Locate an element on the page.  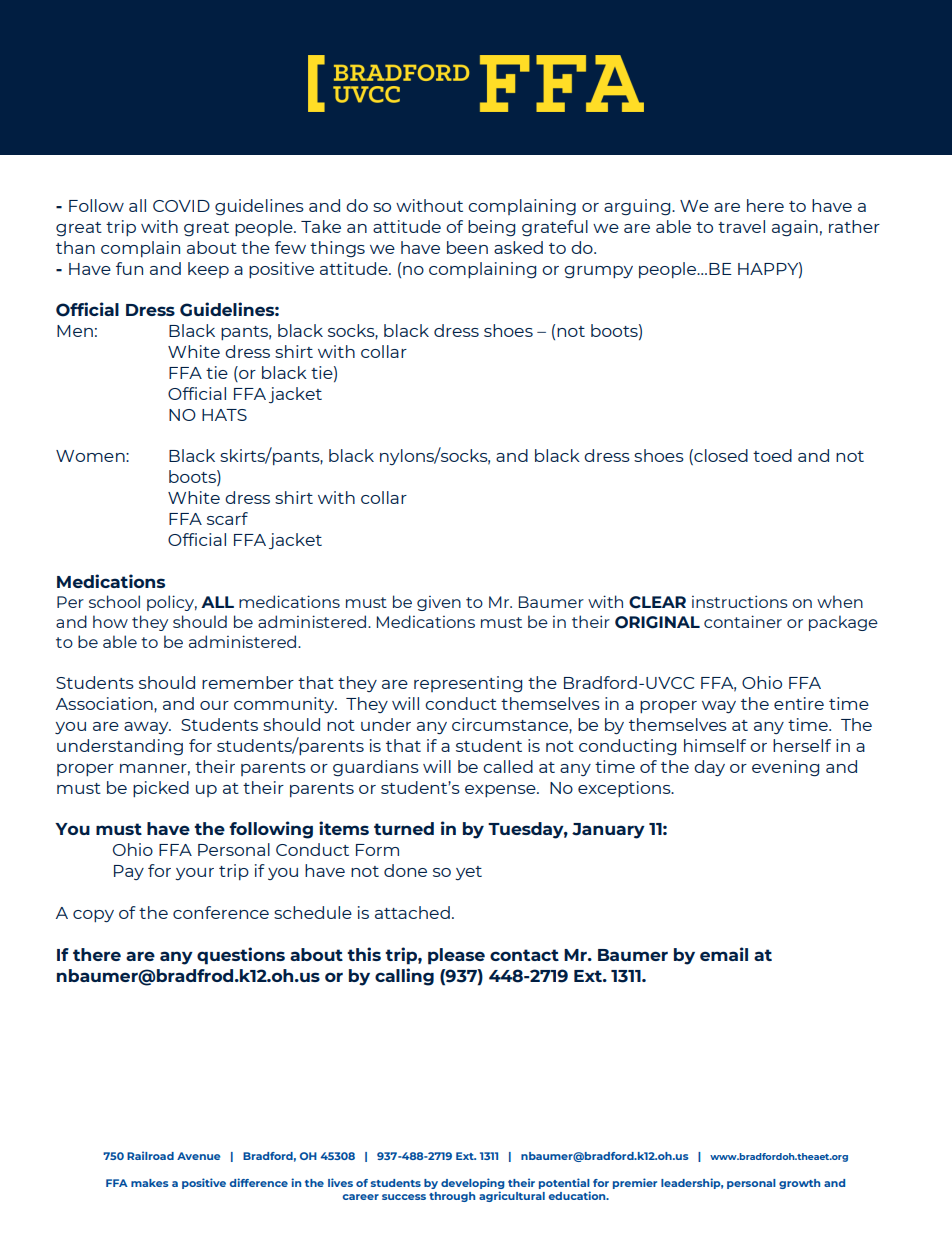
yet is located at coordinates (468, 873).
